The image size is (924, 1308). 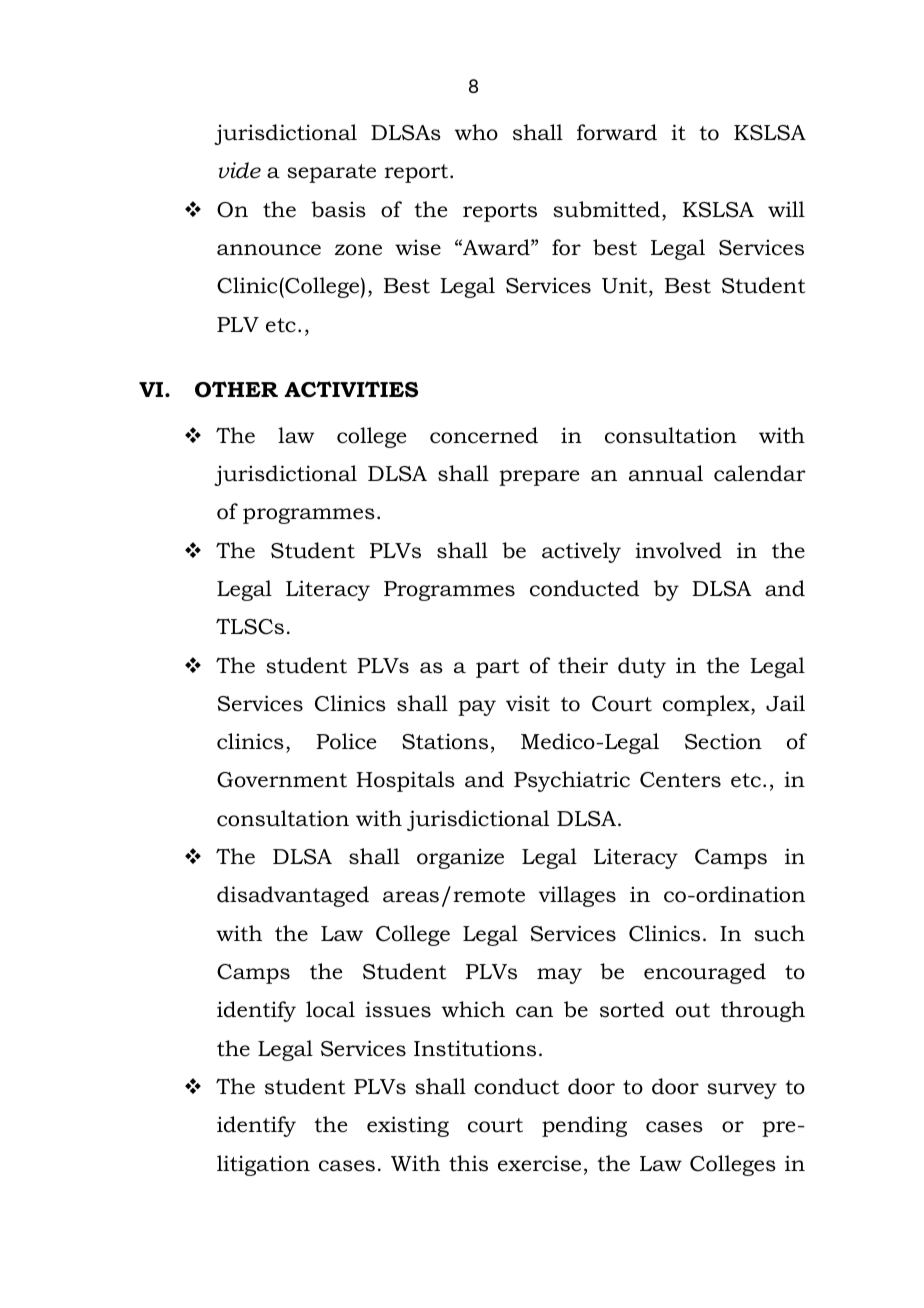 What do you see at coordinates (539, 478) in the screenshot?
I see `prepare` at bounding box center [539, 478].
